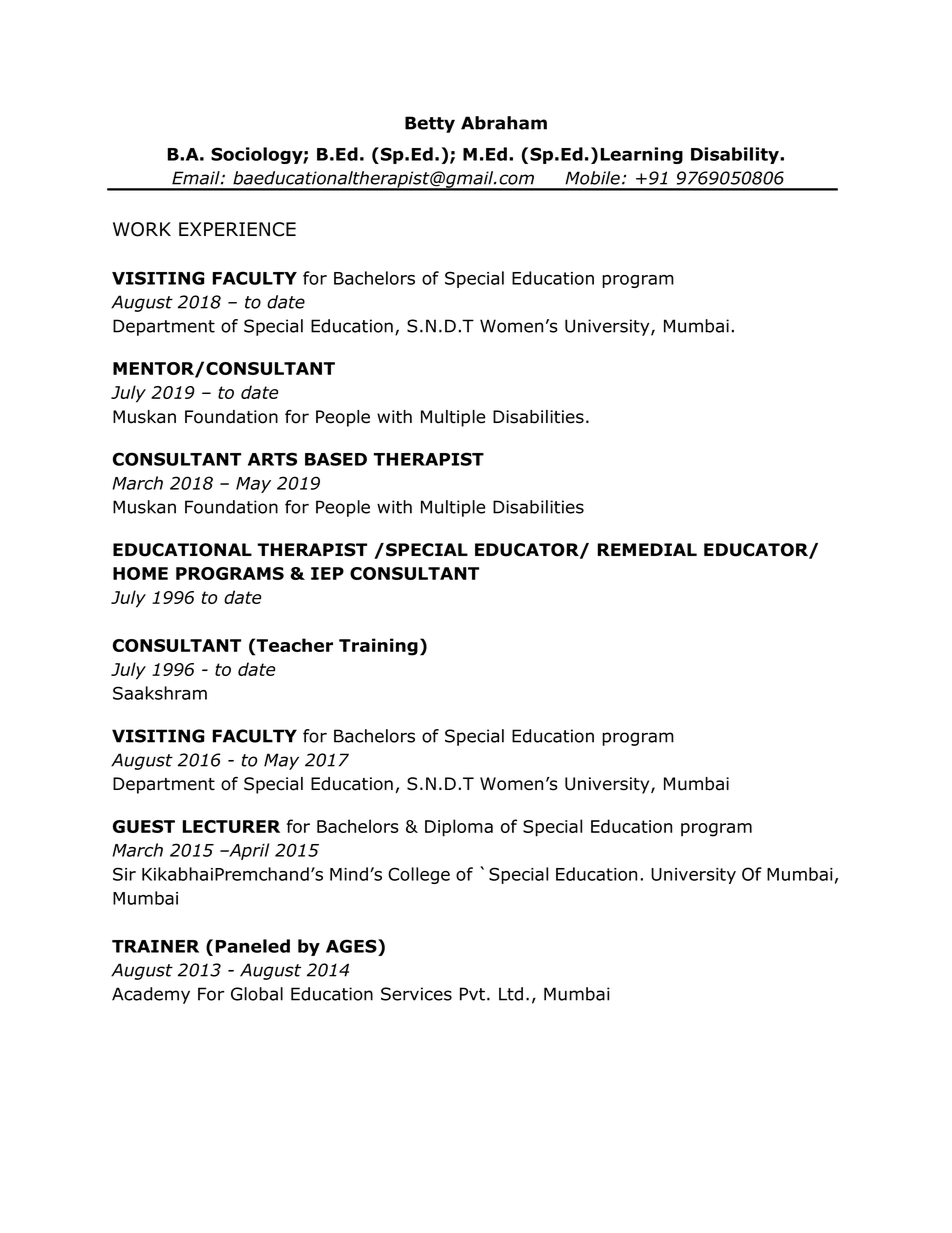 The height and width of the screenshot is (1233, 952). What do you see at coordinates (272, 459) in the screenshot?
I see `ARTS` at bounding box center [272, 459].
